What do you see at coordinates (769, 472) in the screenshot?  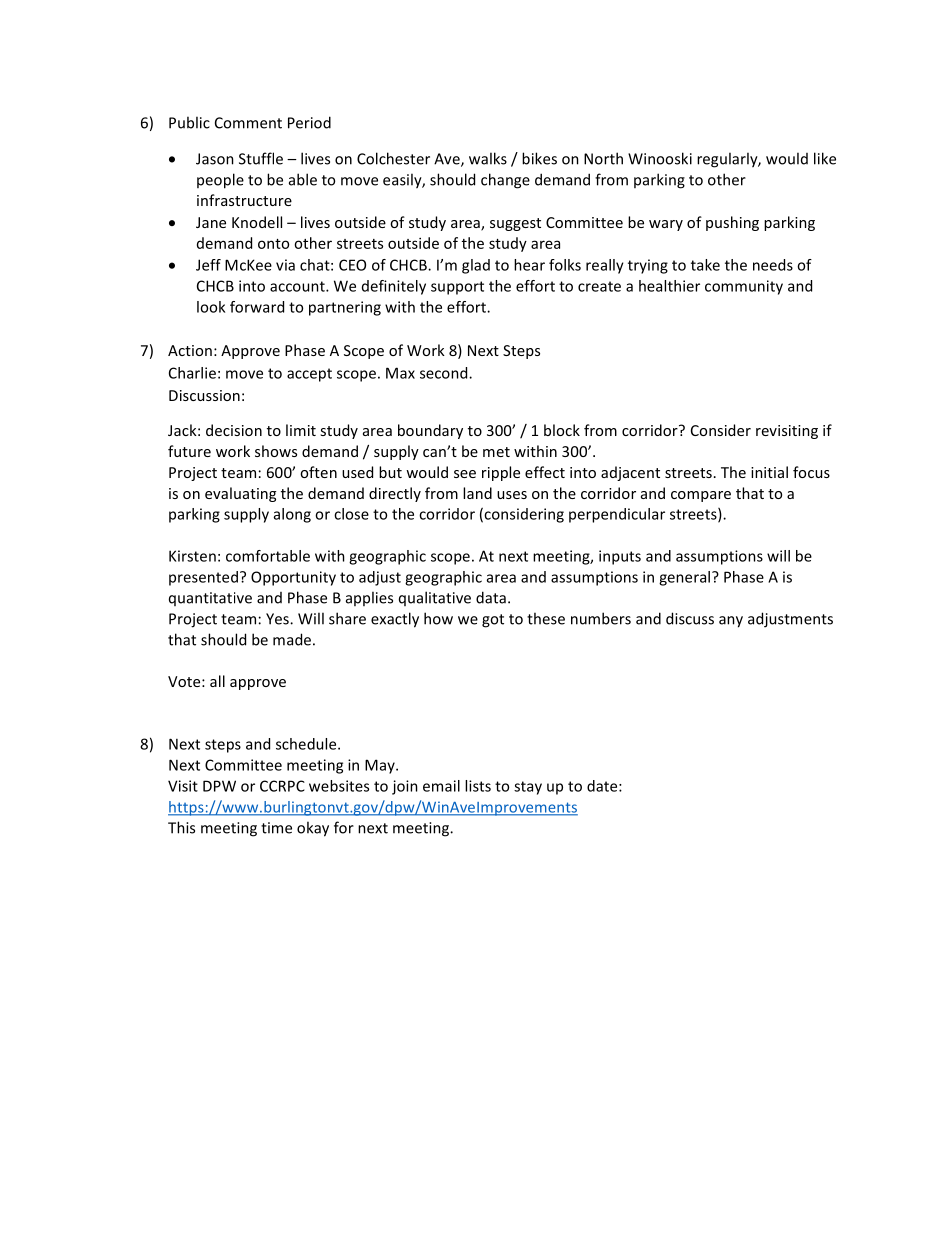 I see `initial` at bounding box center [769, 472].
